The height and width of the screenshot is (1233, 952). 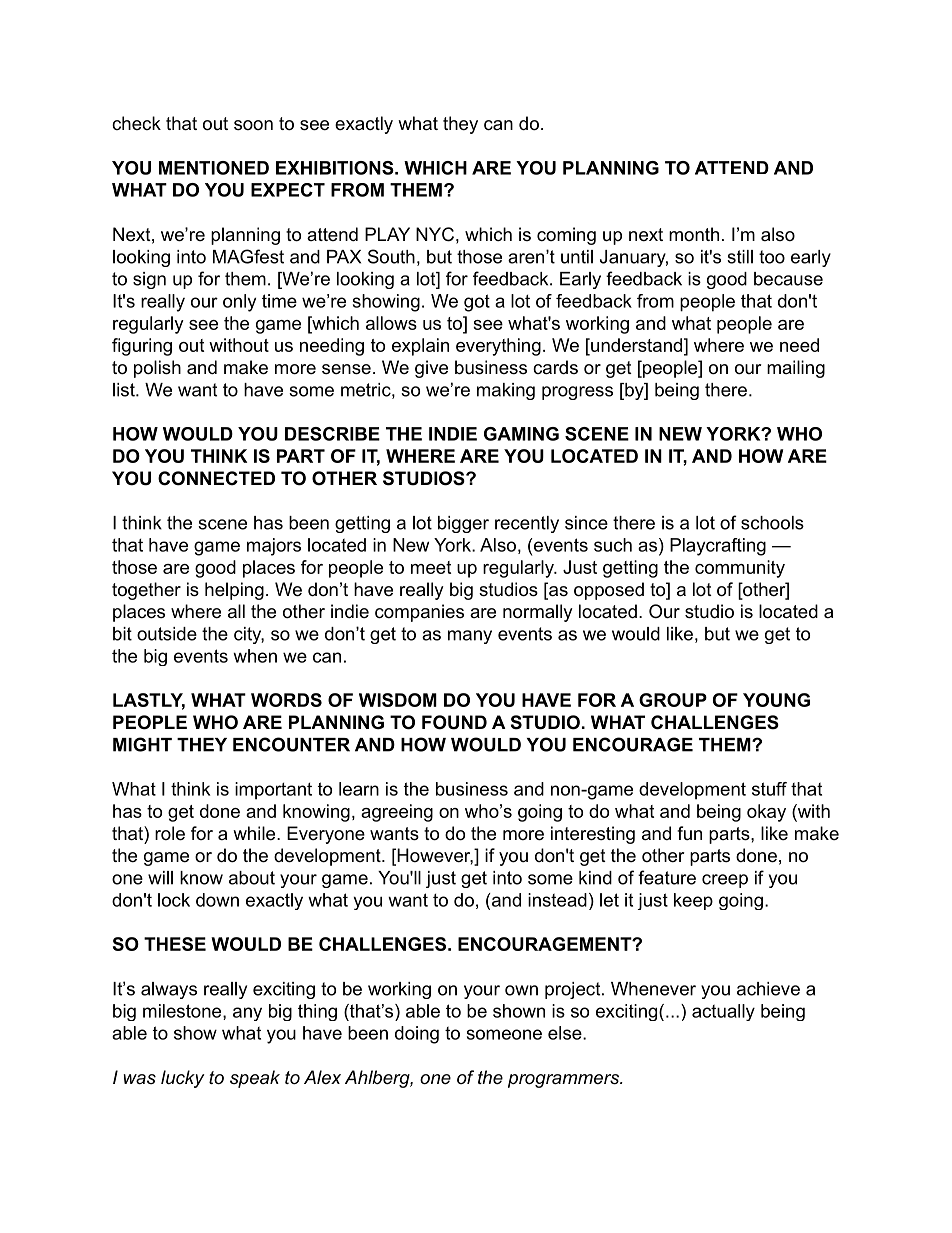 I want to click on MENTIONED, so click(x=214, y=168).
